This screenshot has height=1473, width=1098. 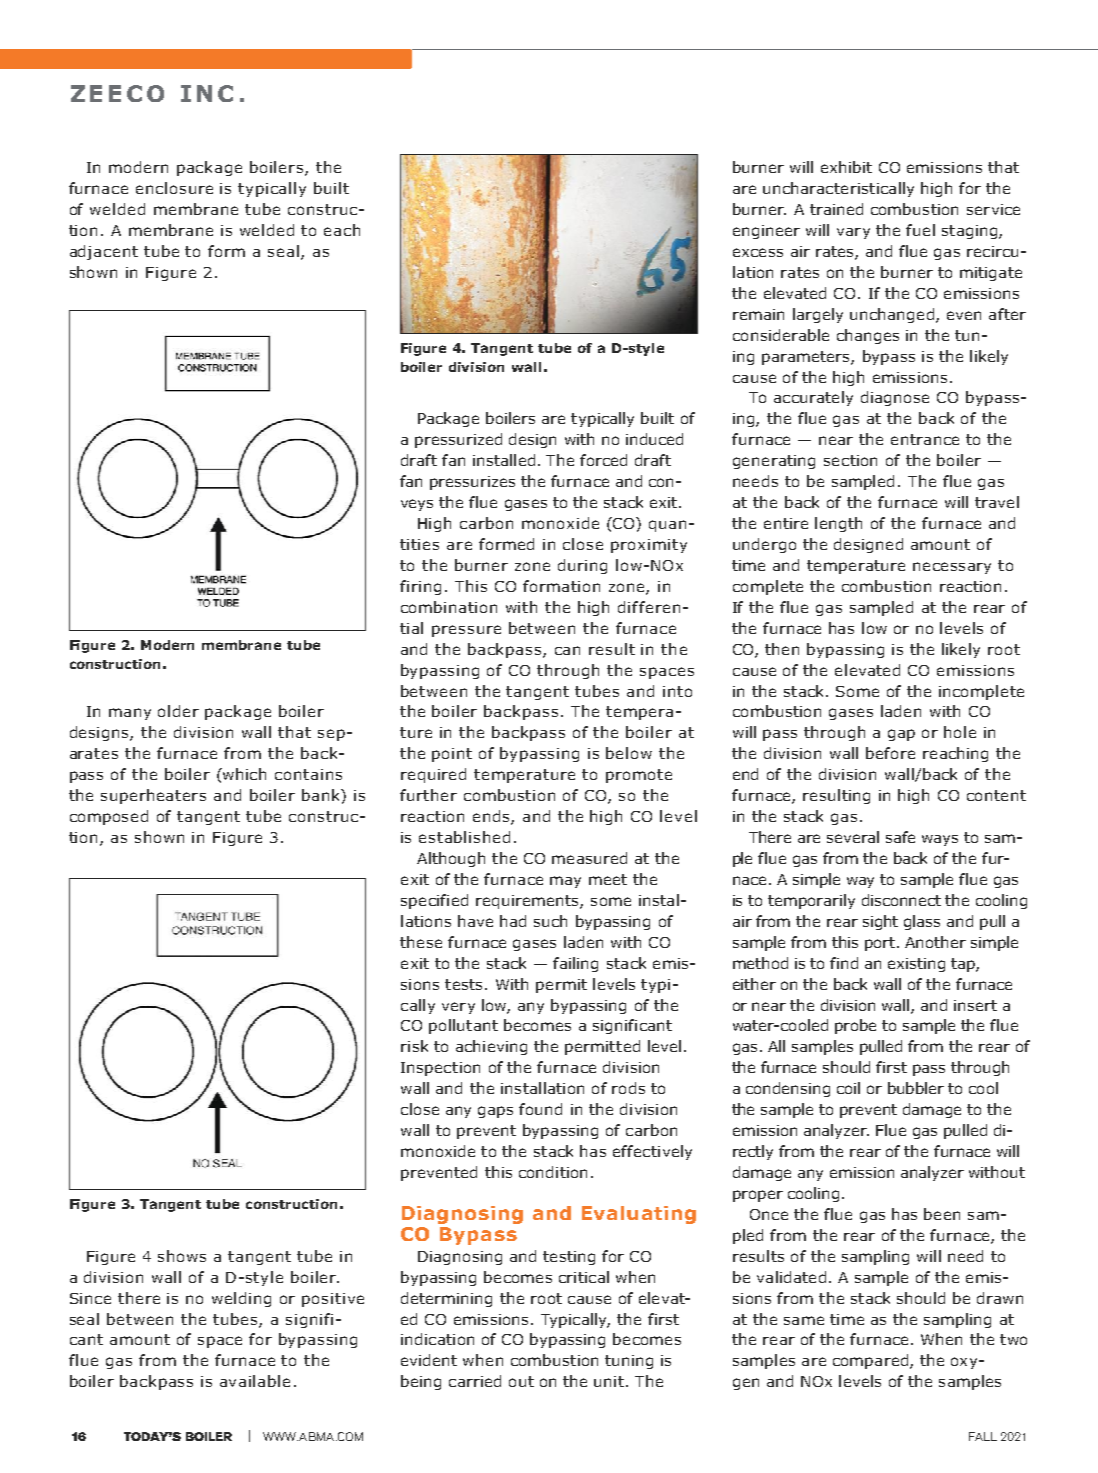 What do you see at coordinates (109, 817) in the screenshot?
I see `composed` at bounding box center [109, 817].
